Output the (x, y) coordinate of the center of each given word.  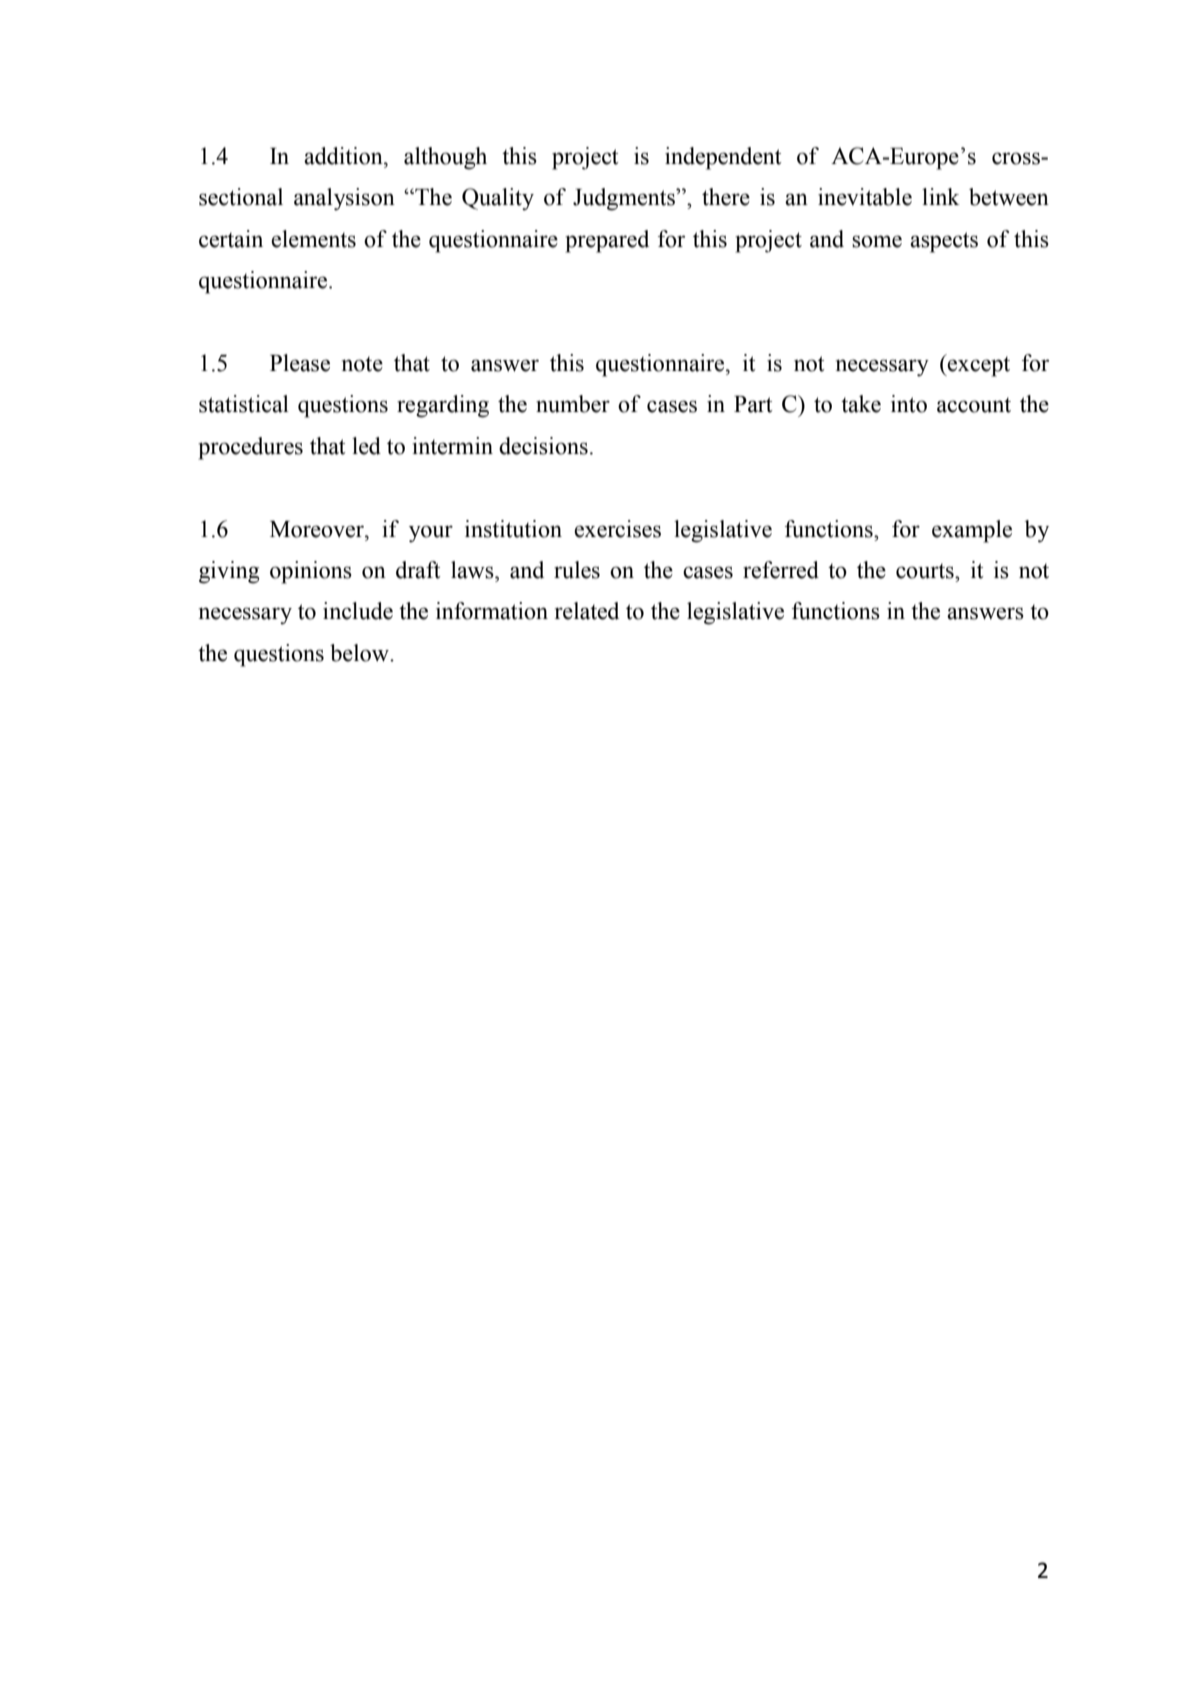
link (941, 196)
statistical (244, 404)
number (573, 404)
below (360, 653)
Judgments (625, 199)
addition (344, 156)
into (909, 404)
